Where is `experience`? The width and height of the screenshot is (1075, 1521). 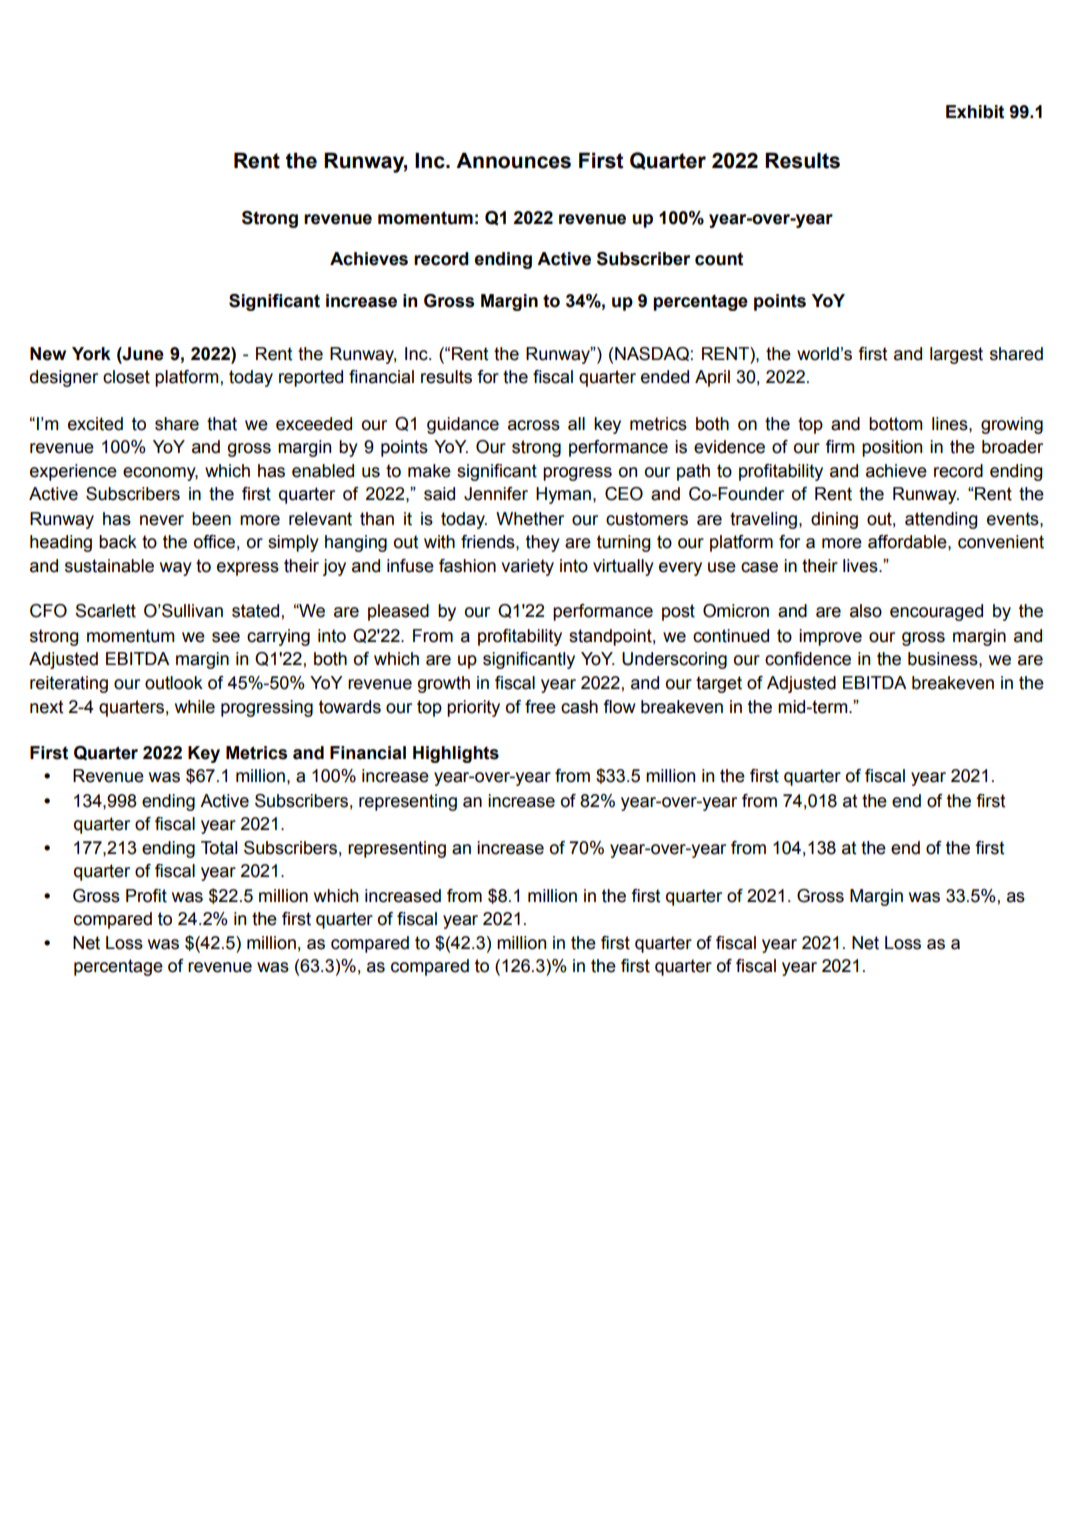 experience is located at coordinates (73, 472).
